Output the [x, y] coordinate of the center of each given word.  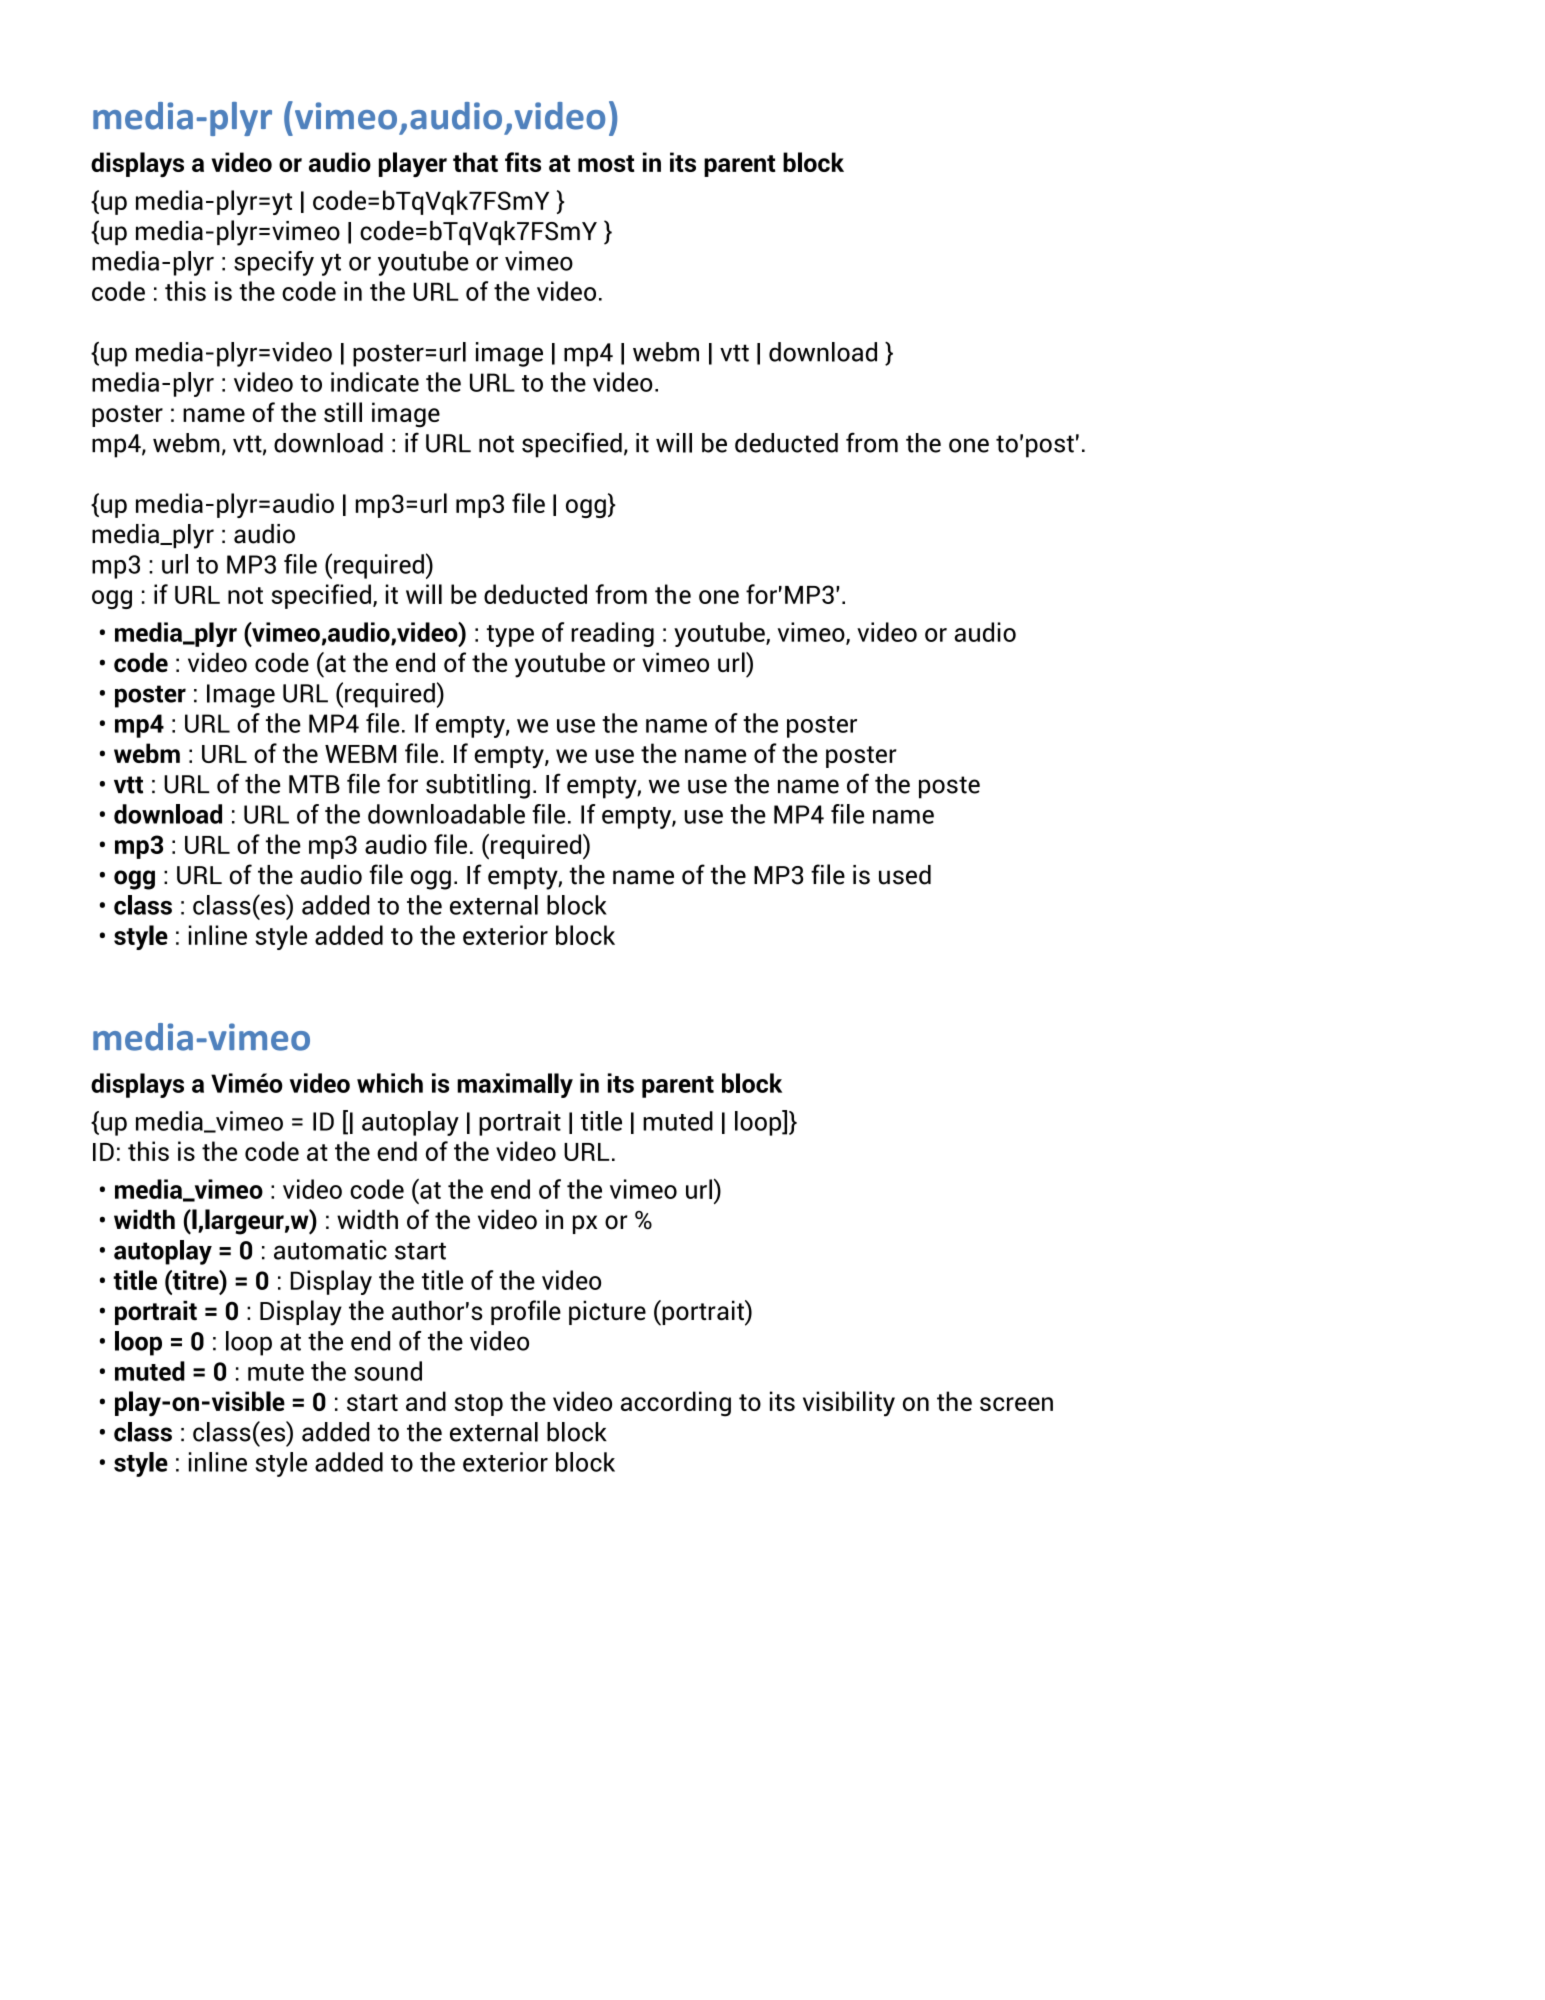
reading [612, 634]
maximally [515, 1085]
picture [607, 1312]
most [606, 163]
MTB [314, 784]
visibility [849, 1404]
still [343, 412]
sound [388, 1371]
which [390, 1083]
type [510, 636]
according [676, 1404]
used [905, 875]
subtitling [478, 786]
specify [274, 263]
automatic [330, 1250]
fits [523, 162]
